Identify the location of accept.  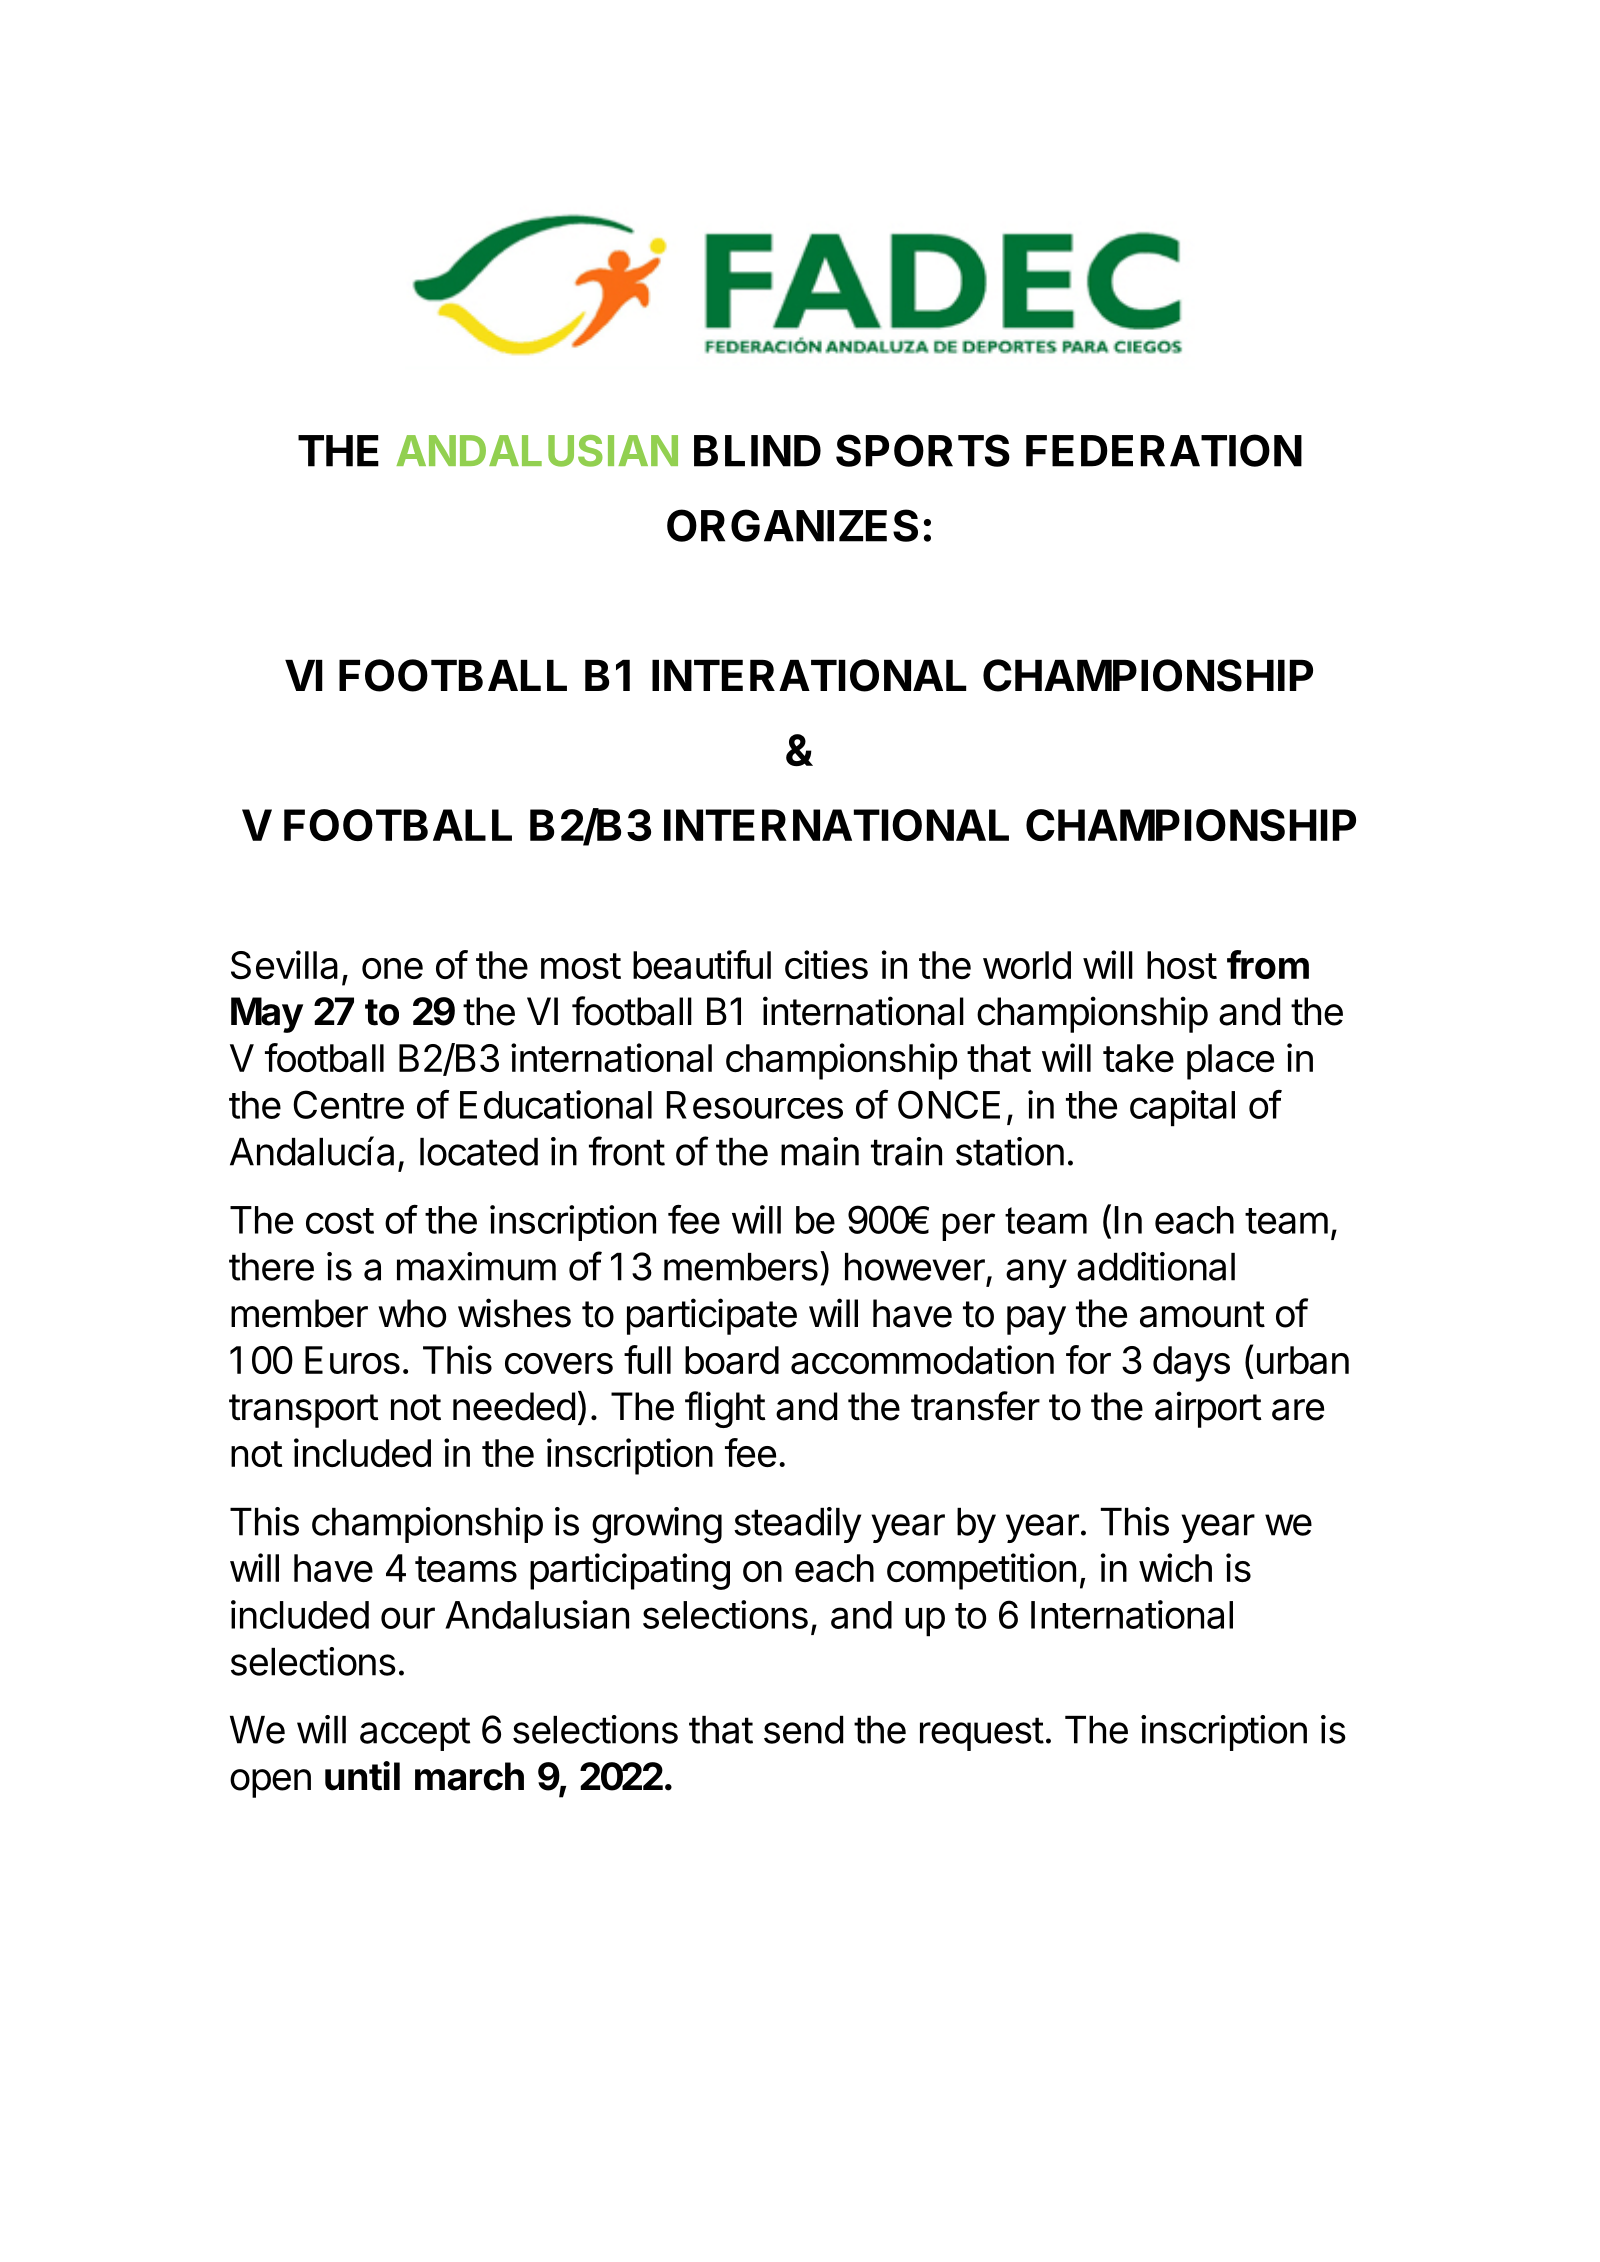
(415, 1734).
